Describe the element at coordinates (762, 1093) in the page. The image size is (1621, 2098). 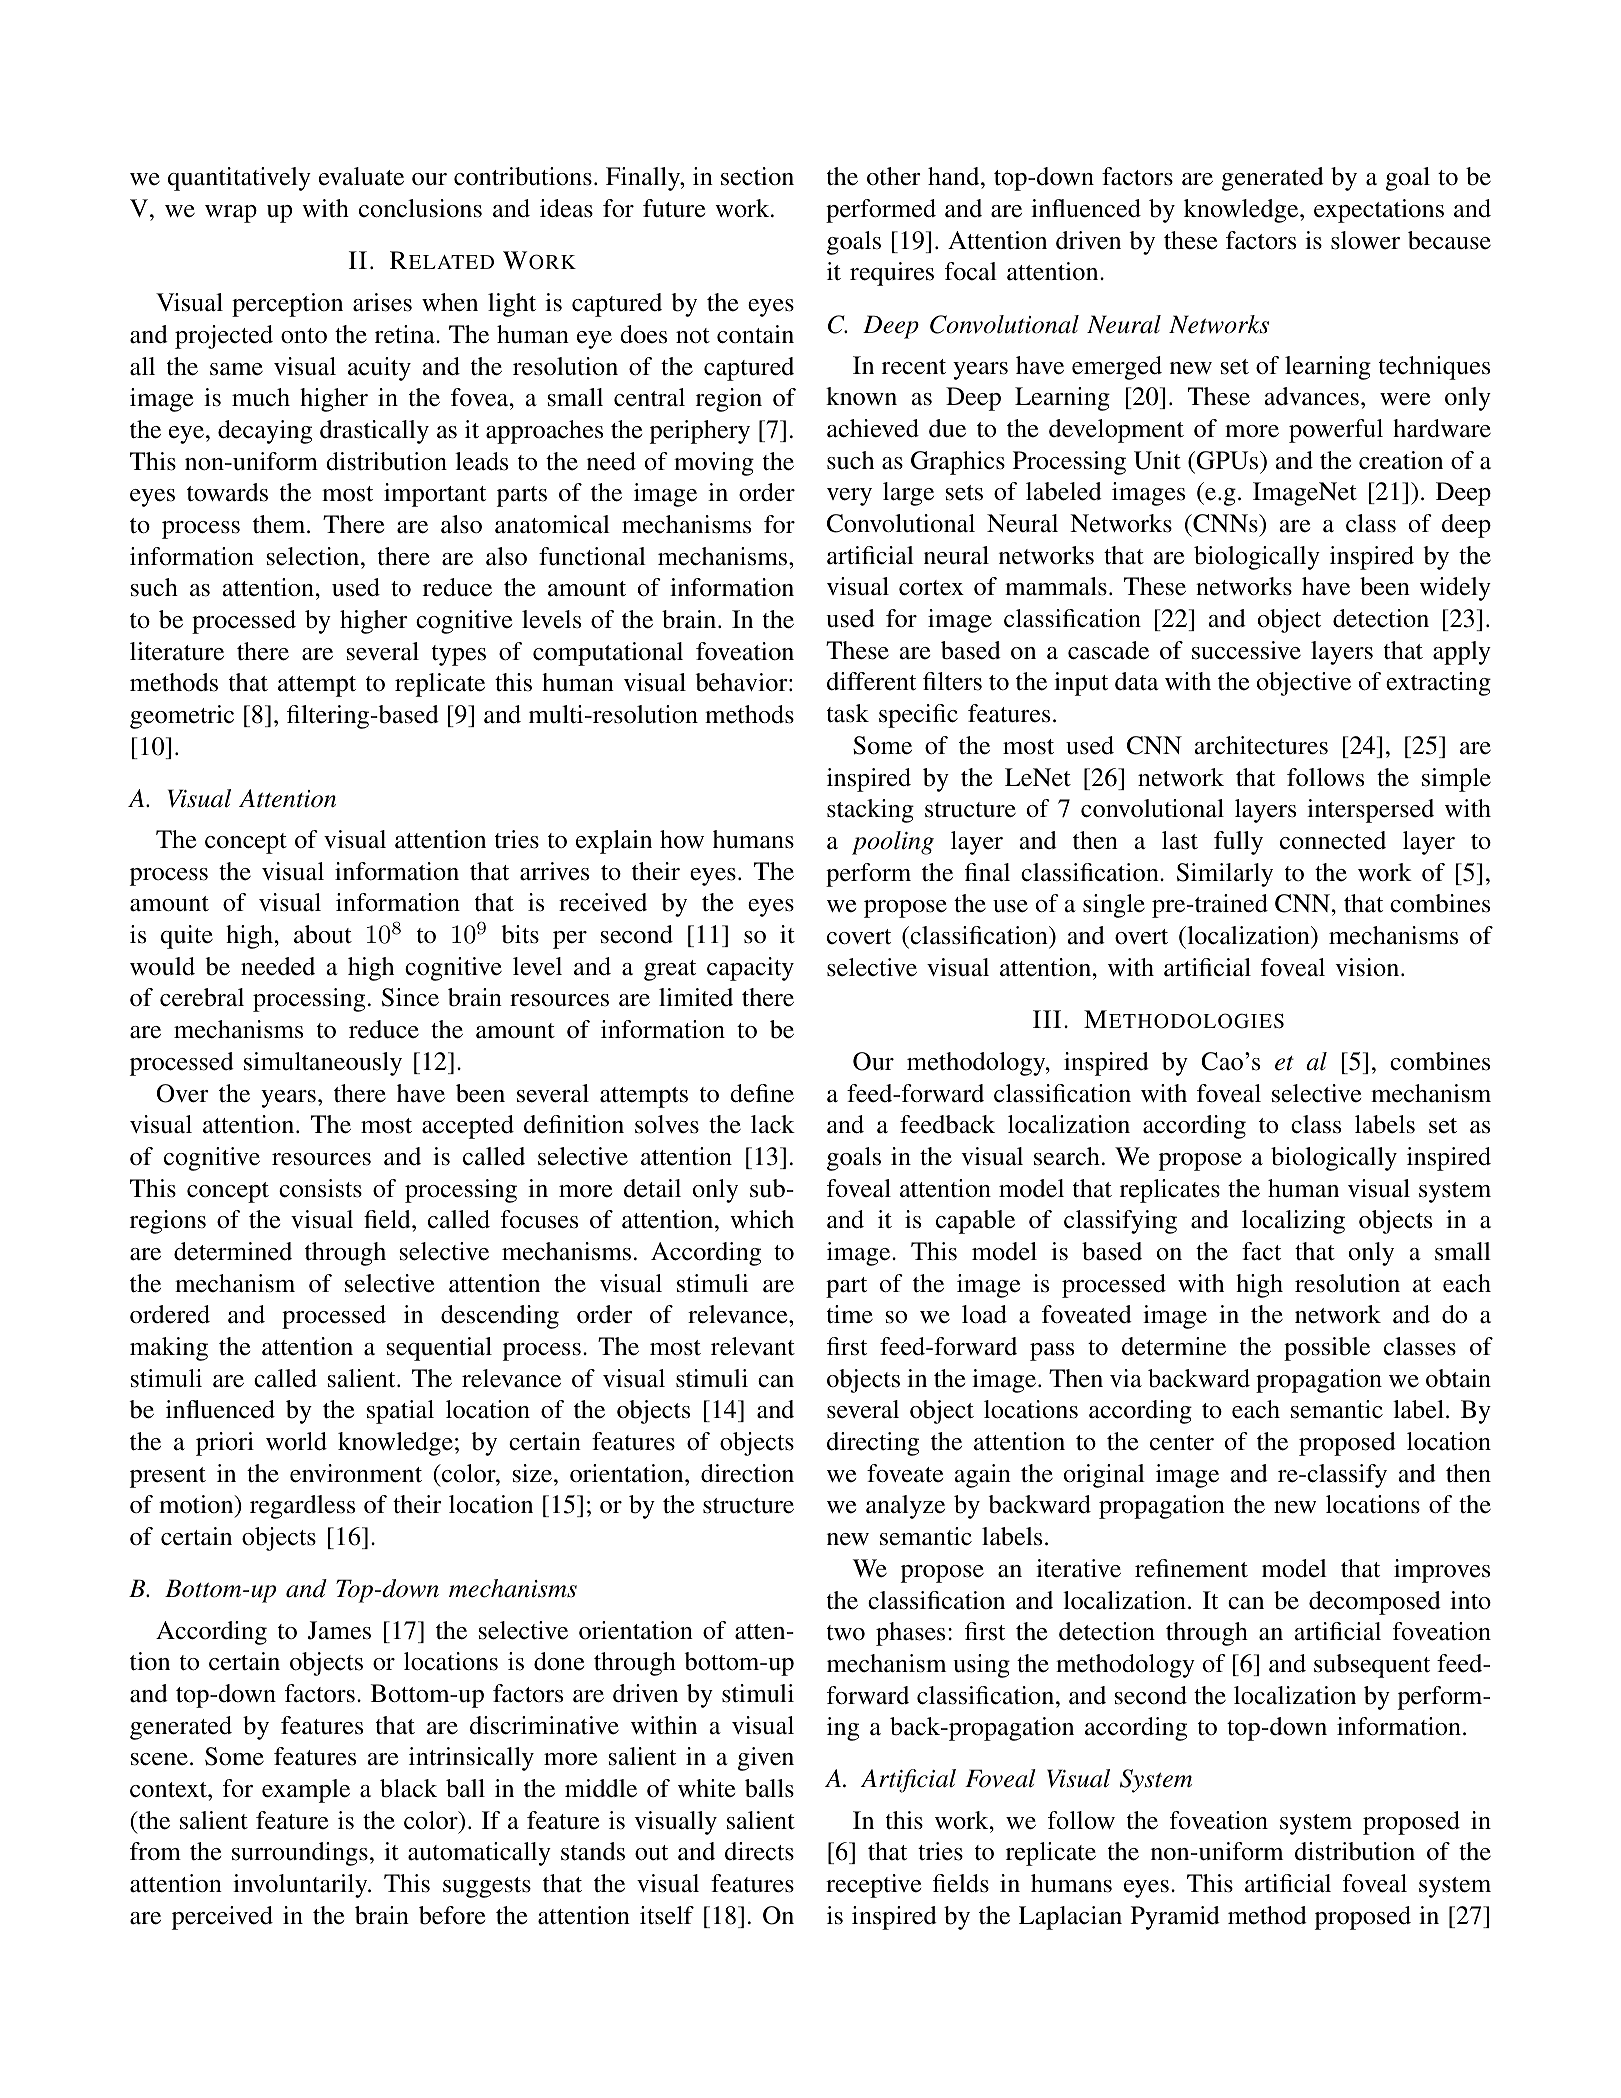
I see `define` at that location.
